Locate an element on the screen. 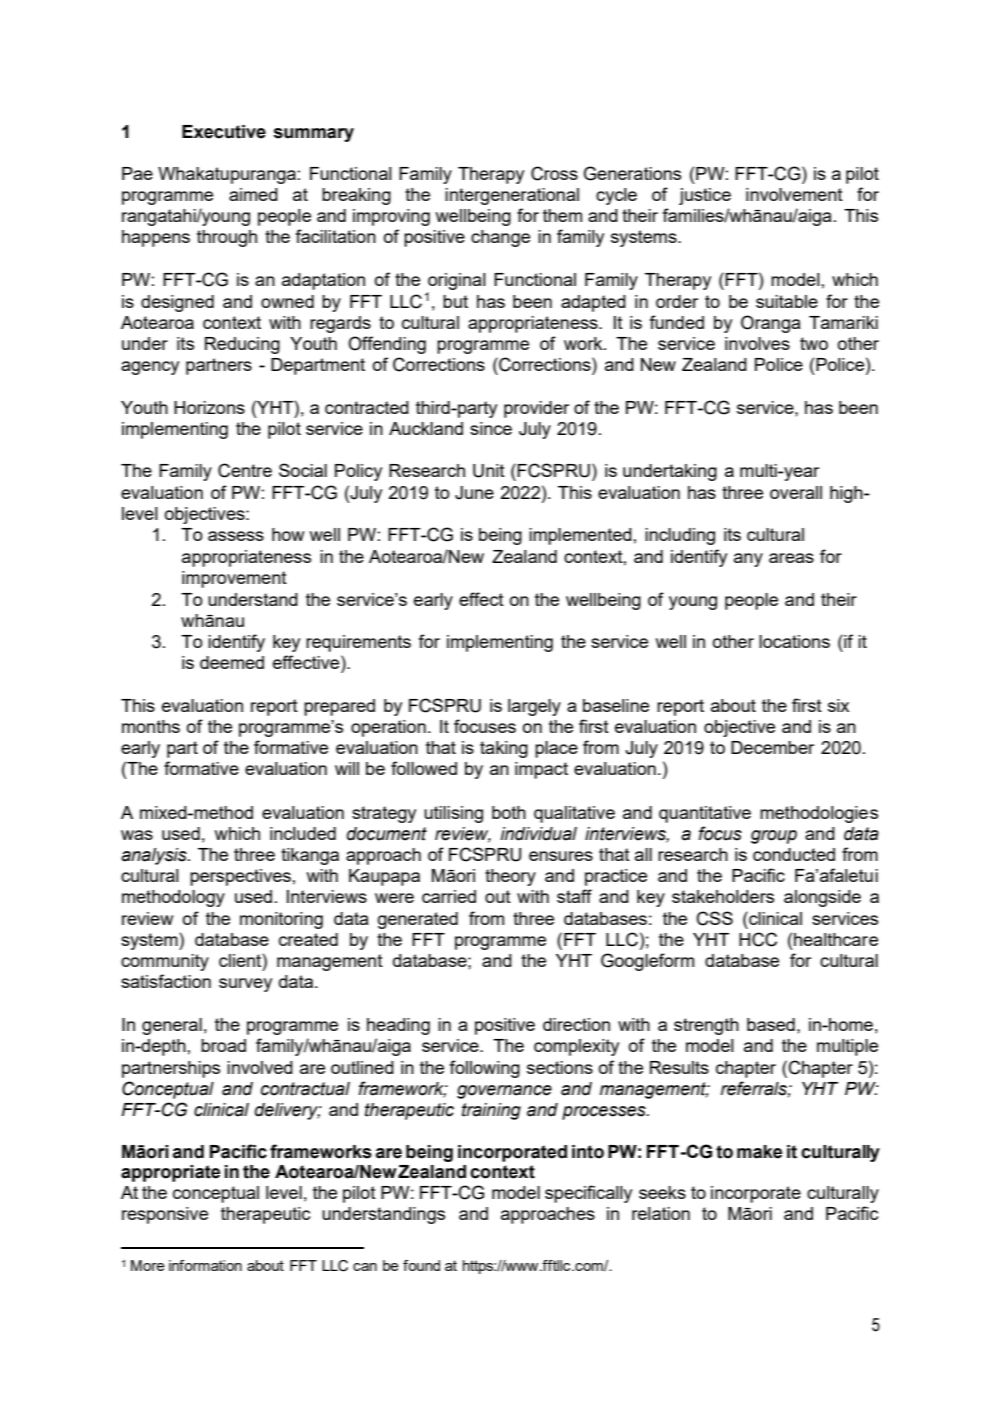 The width and height of the screenshot is (1001, 1416). HCC is located at coordinates (758, 939).
